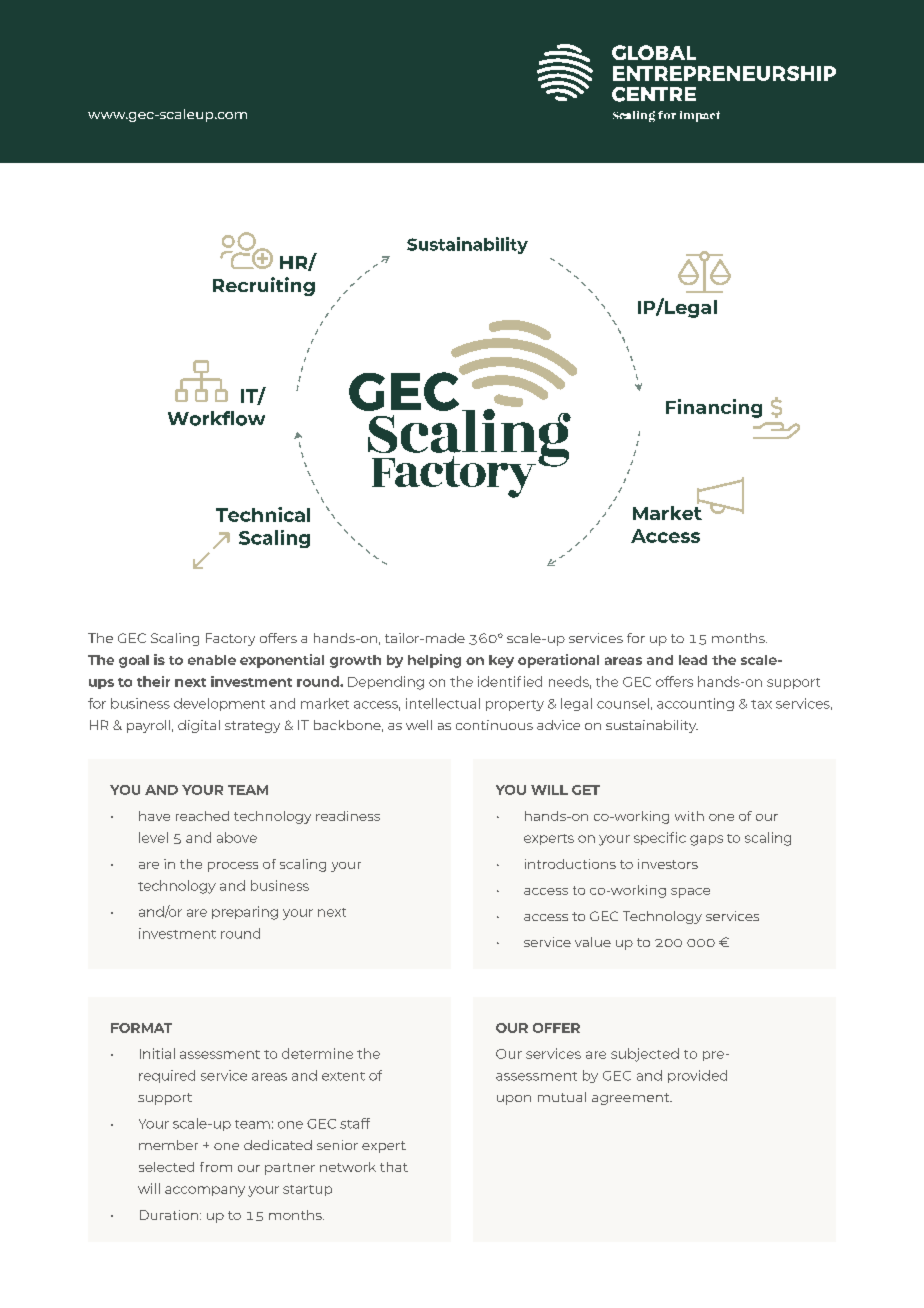 This image has width=924, height=1308. Describe the element at coordinates (394, 1167) in the image. I see `that` at that location.
